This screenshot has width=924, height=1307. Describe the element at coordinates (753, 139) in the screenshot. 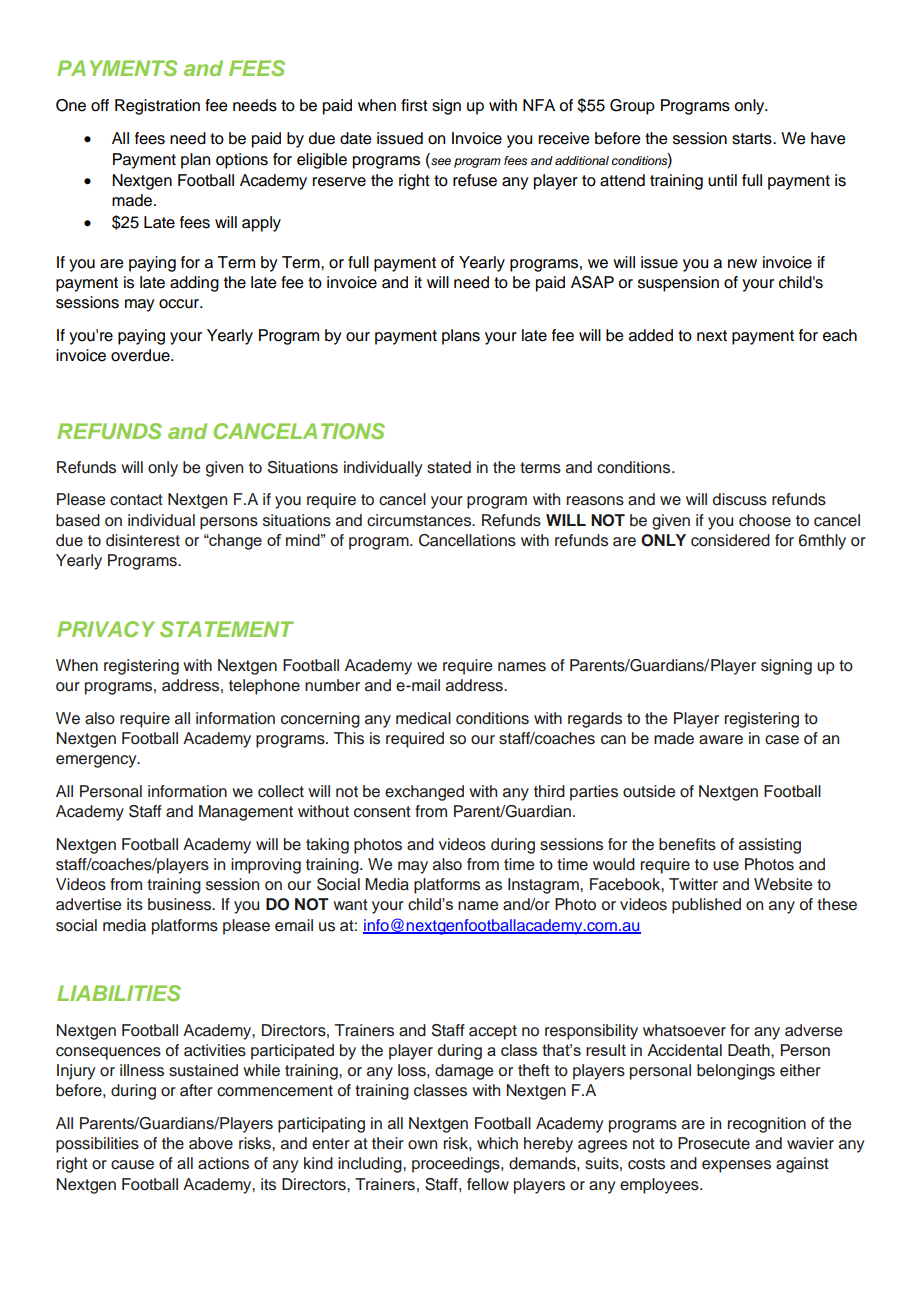

I see `starts` at that location.
